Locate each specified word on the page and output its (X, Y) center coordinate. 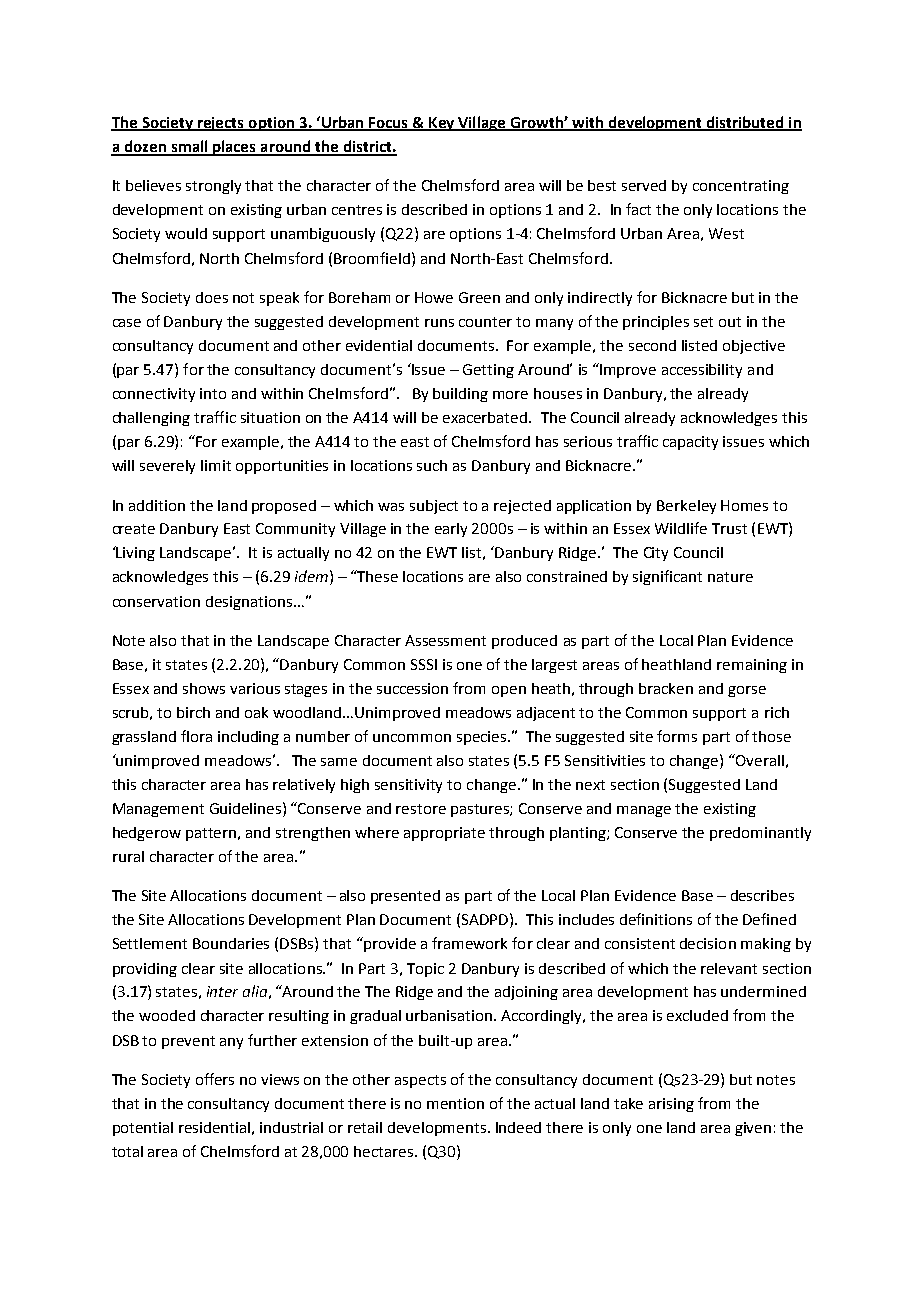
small (189, 147)
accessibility (702, 371)
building (460, 395)
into (213, 393)
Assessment (445, 640)
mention (455, 1103)
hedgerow (147, 834)
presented (405, 897)
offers (215, 1079)
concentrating (741, 187)
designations (250, 603)
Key (442, 124)
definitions (656, 919)
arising (671, 1105)
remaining (752, 666)
